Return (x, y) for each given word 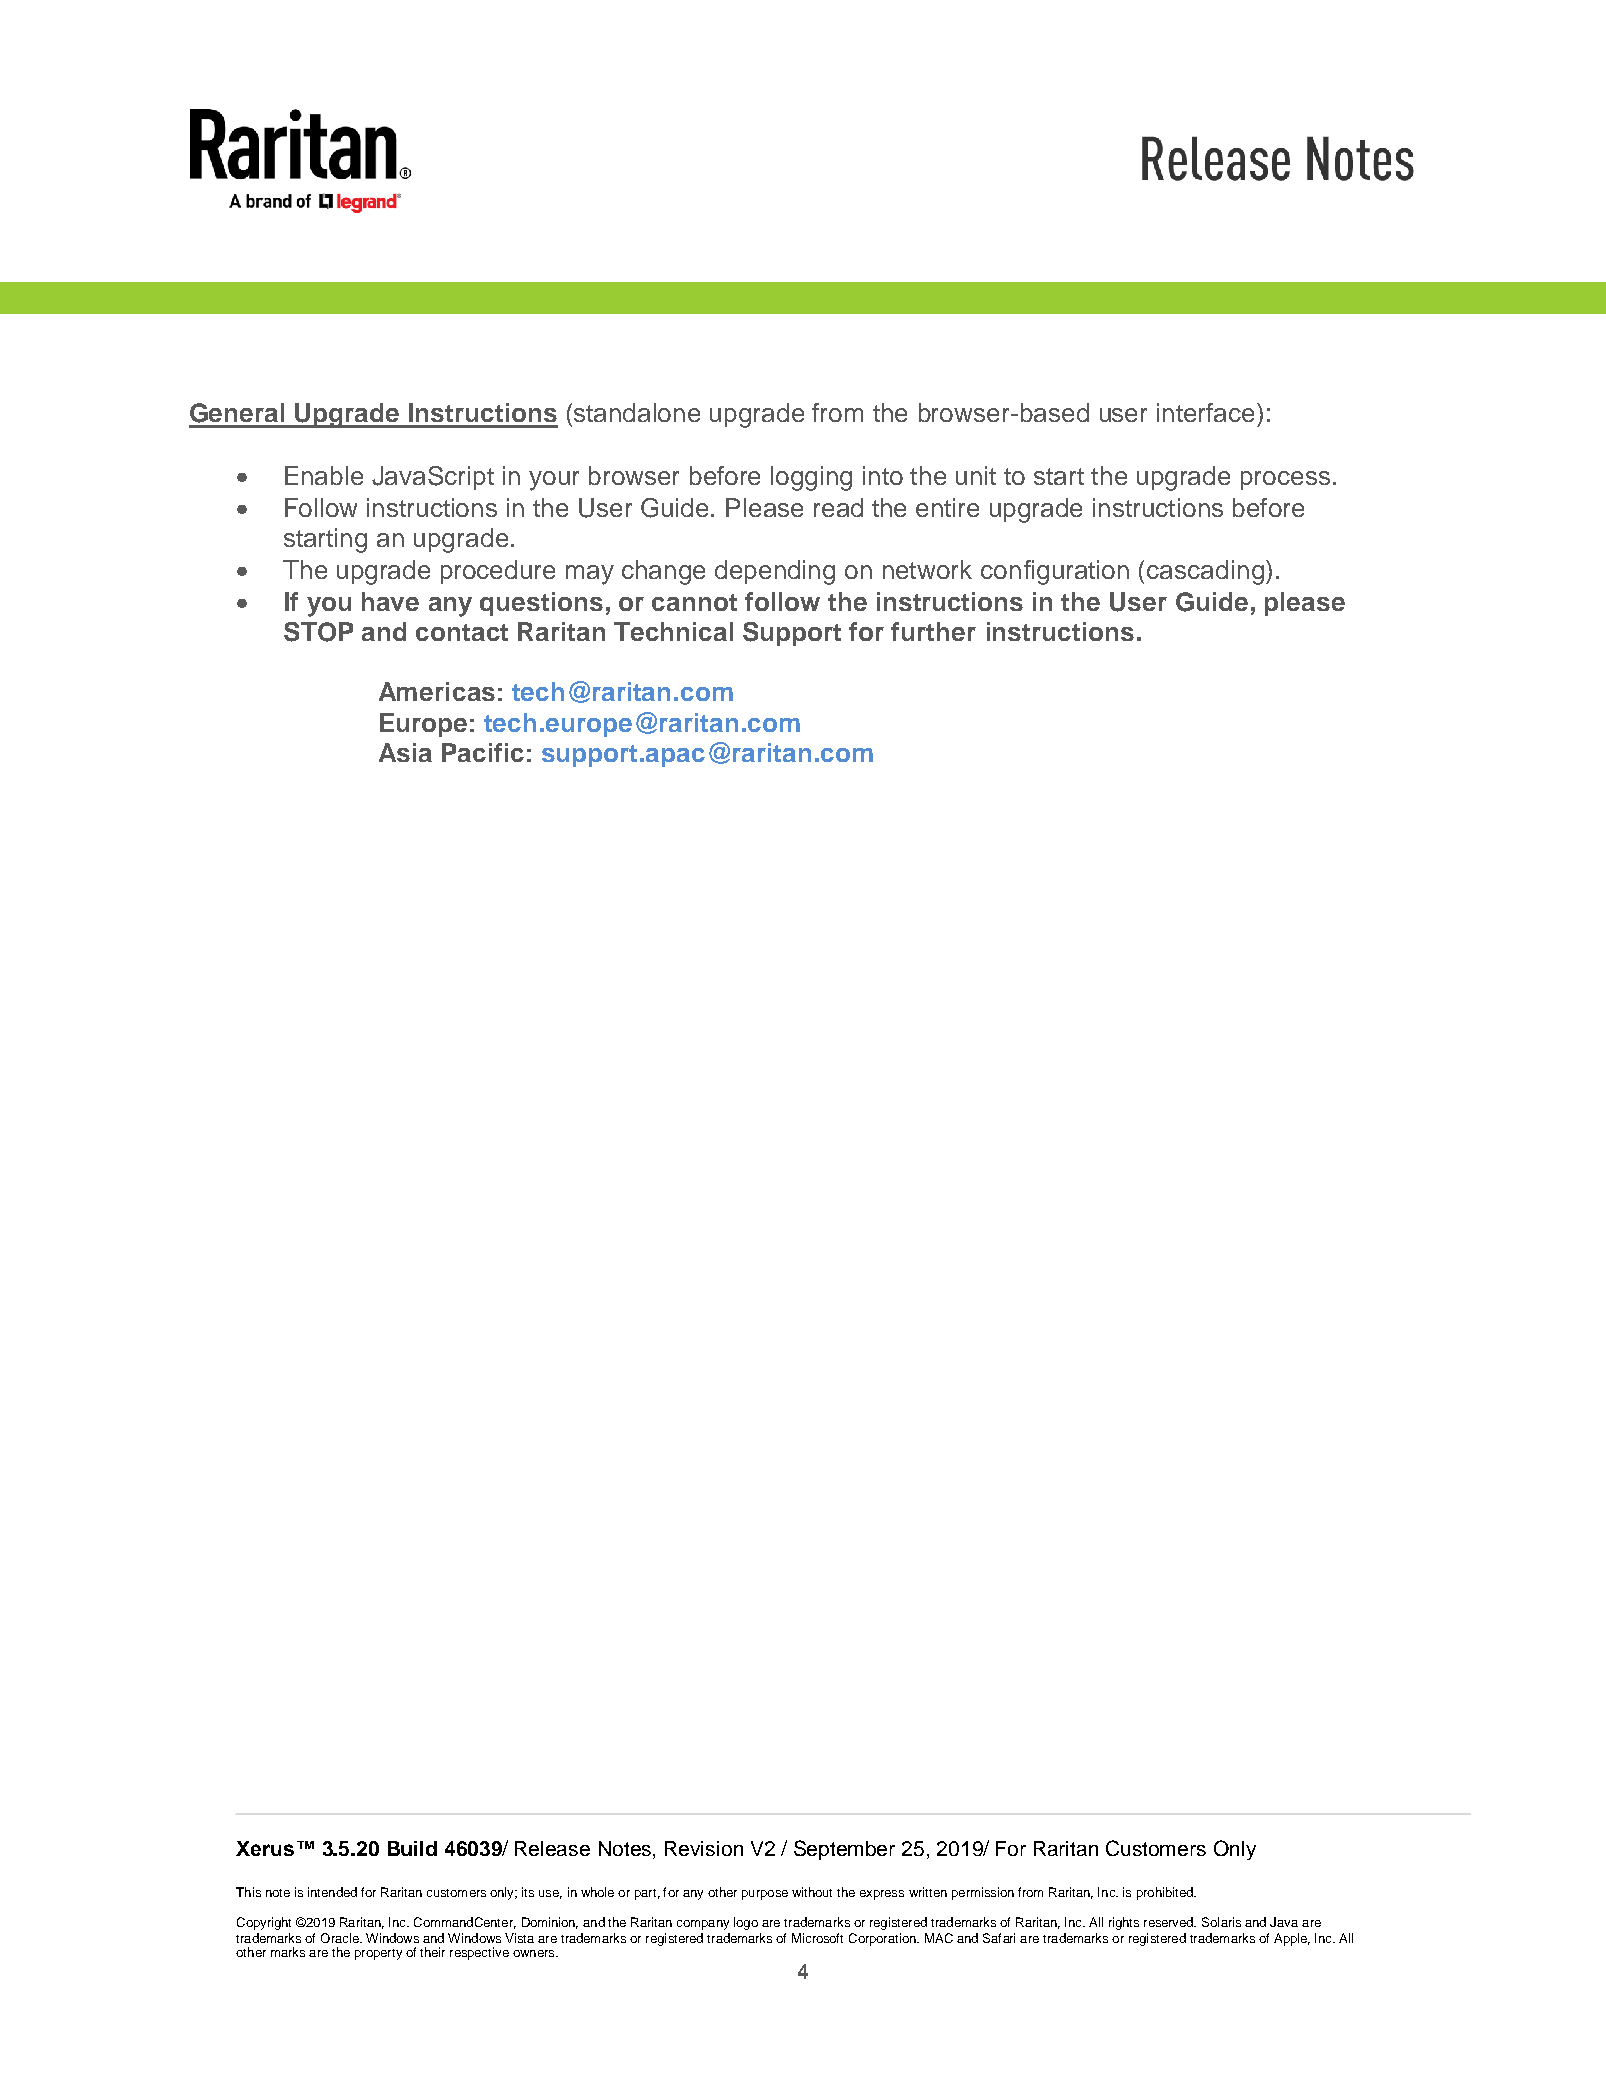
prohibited (1166, 1893)
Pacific (483, 752)
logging (811, 478)
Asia (405, 752)
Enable (324, 475)
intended (332, 1892)
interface (1207, 412)
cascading (1205, 572)
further (933, 631)
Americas (437, 691)
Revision (704, 1848)
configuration (1055, 572)
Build (412, 1848)
